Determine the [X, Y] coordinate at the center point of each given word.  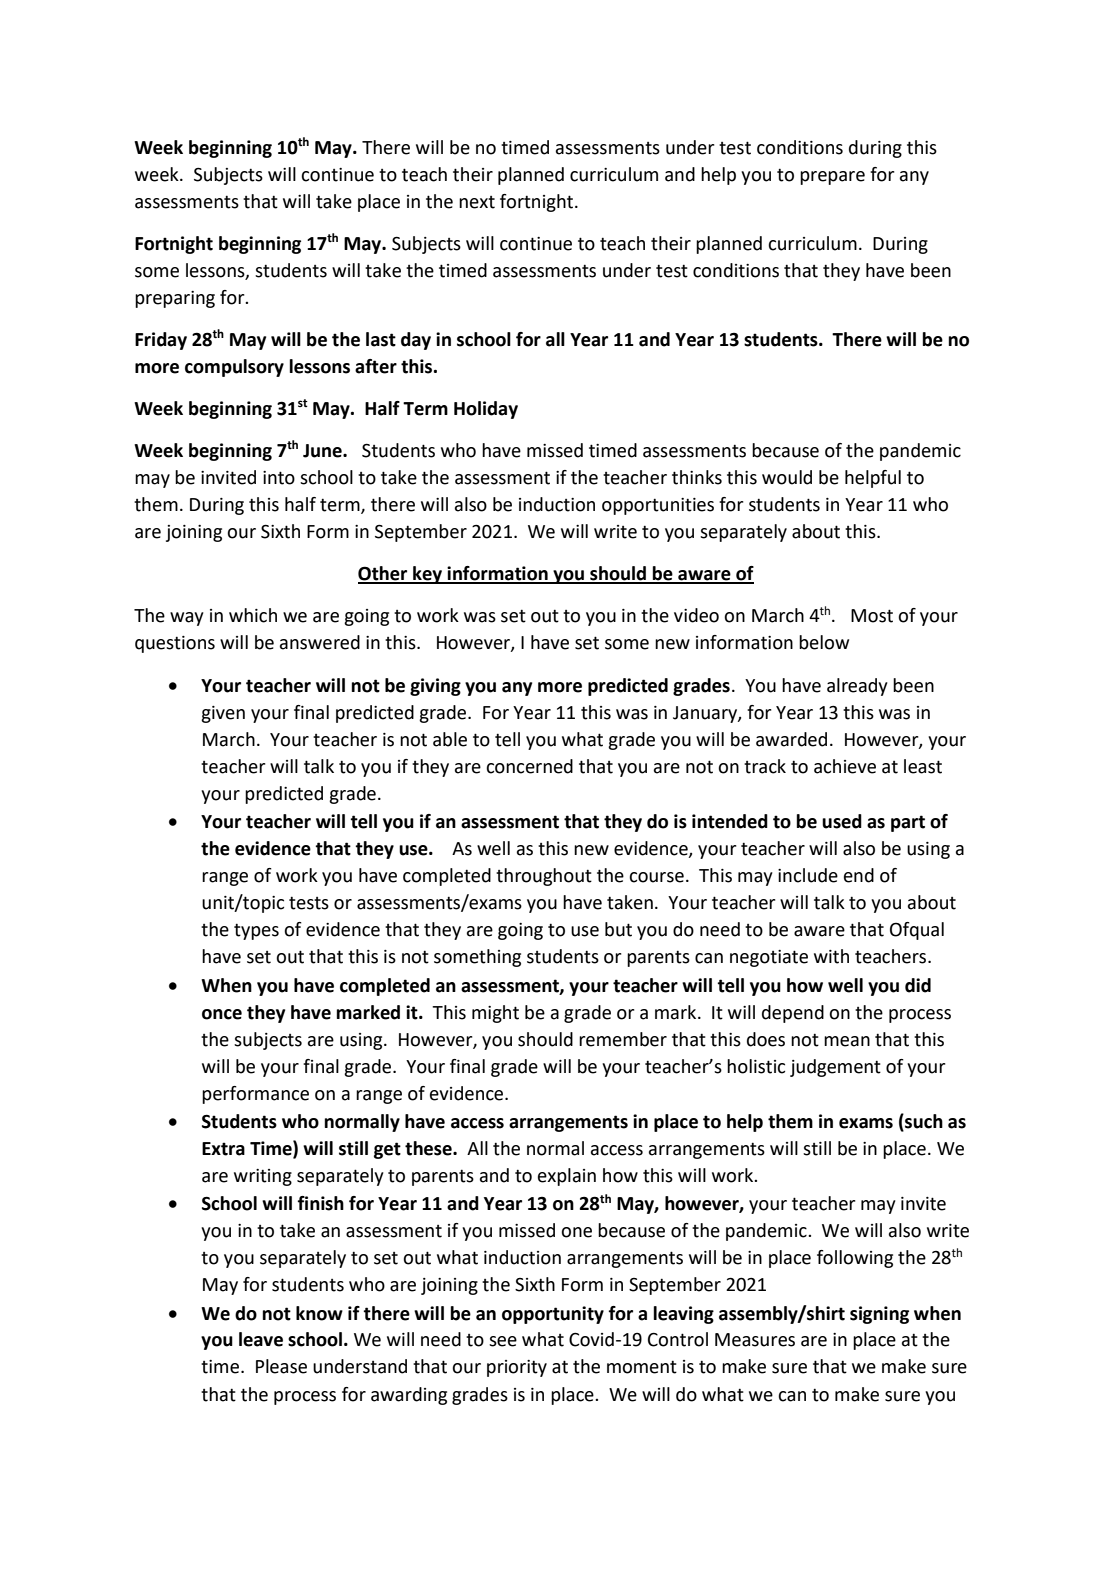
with [831, 956]
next [477, 202]
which [253, 615]
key [428, 575]
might [495, 1014]
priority [517, 1368]
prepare [832, 178]
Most [872, 616]
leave [261, 1339]
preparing [175, 299]
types [256, 931]
